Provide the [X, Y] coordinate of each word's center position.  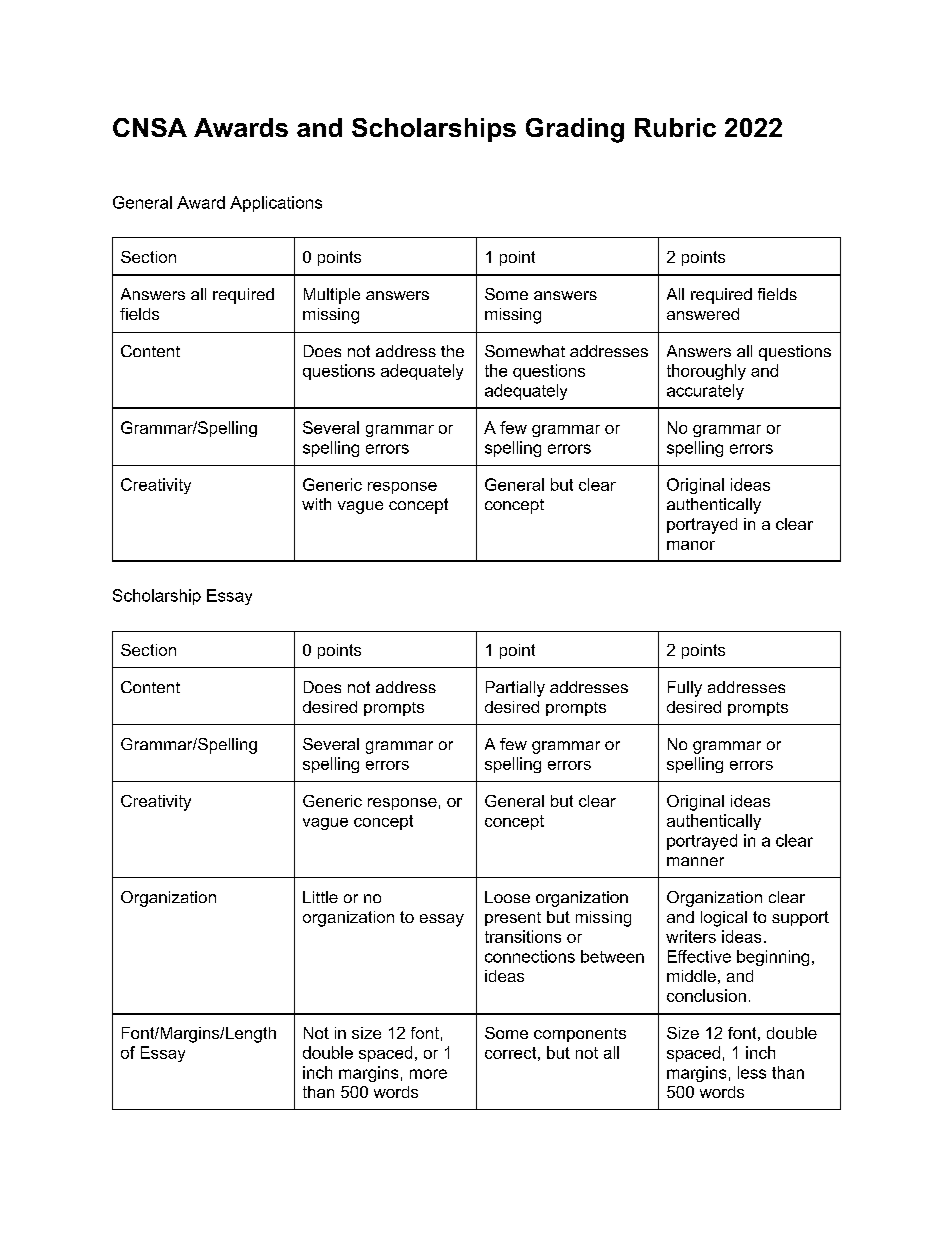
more [428, 1074]
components [580, 1035]
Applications [276, 204]
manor [691, 545]
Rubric [675, 127]
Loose [507, 897]
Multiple [332, 296]
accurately [705, 392]
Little [320, 897]
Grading [575, 130]
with [316, 504]
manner [695, 861]
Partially [515, 689]
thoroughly [706, 372]
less [752, 1072]
